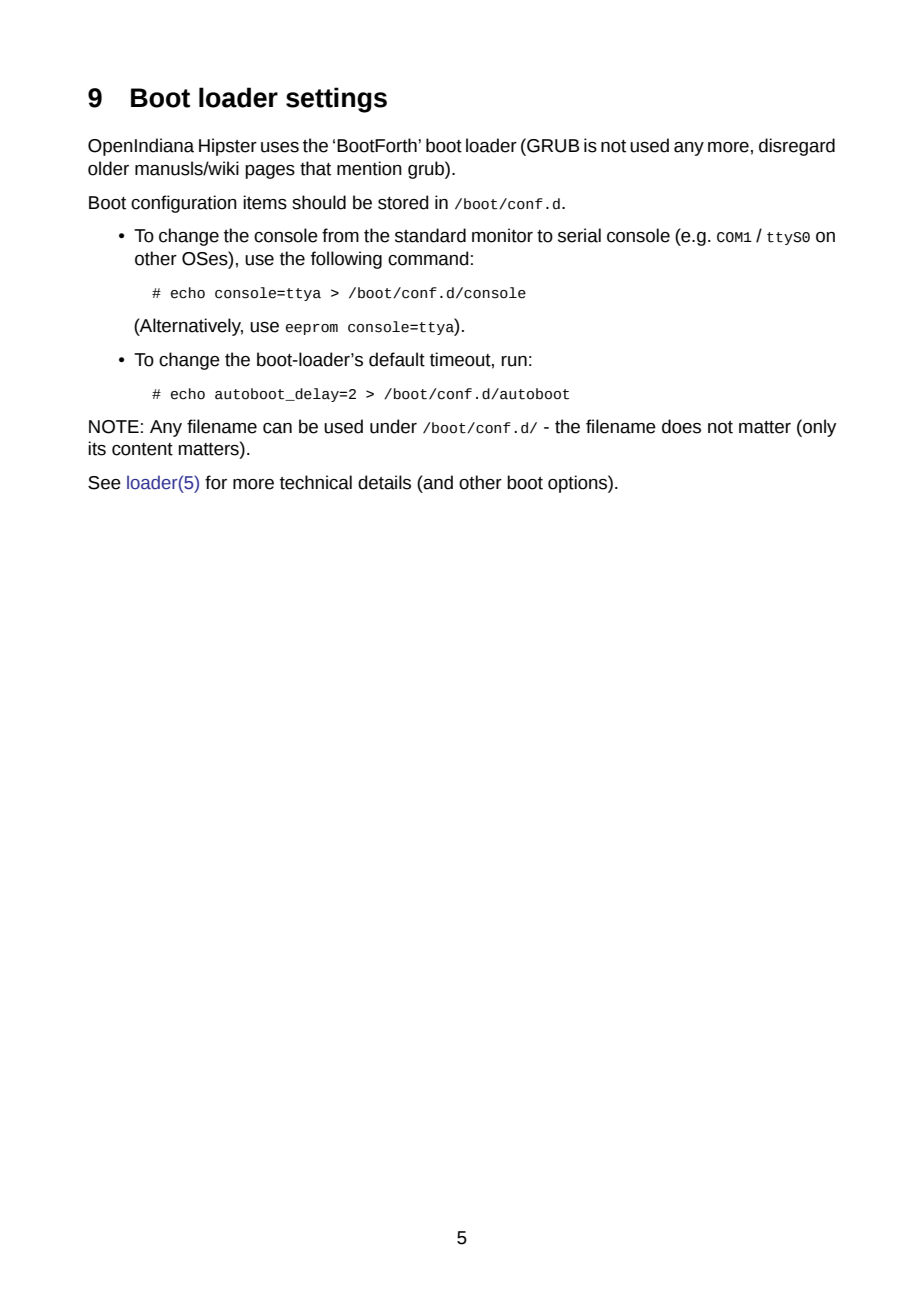  Describe the element at coordinates (579, 235) in the document. I see `serial` at that location.
